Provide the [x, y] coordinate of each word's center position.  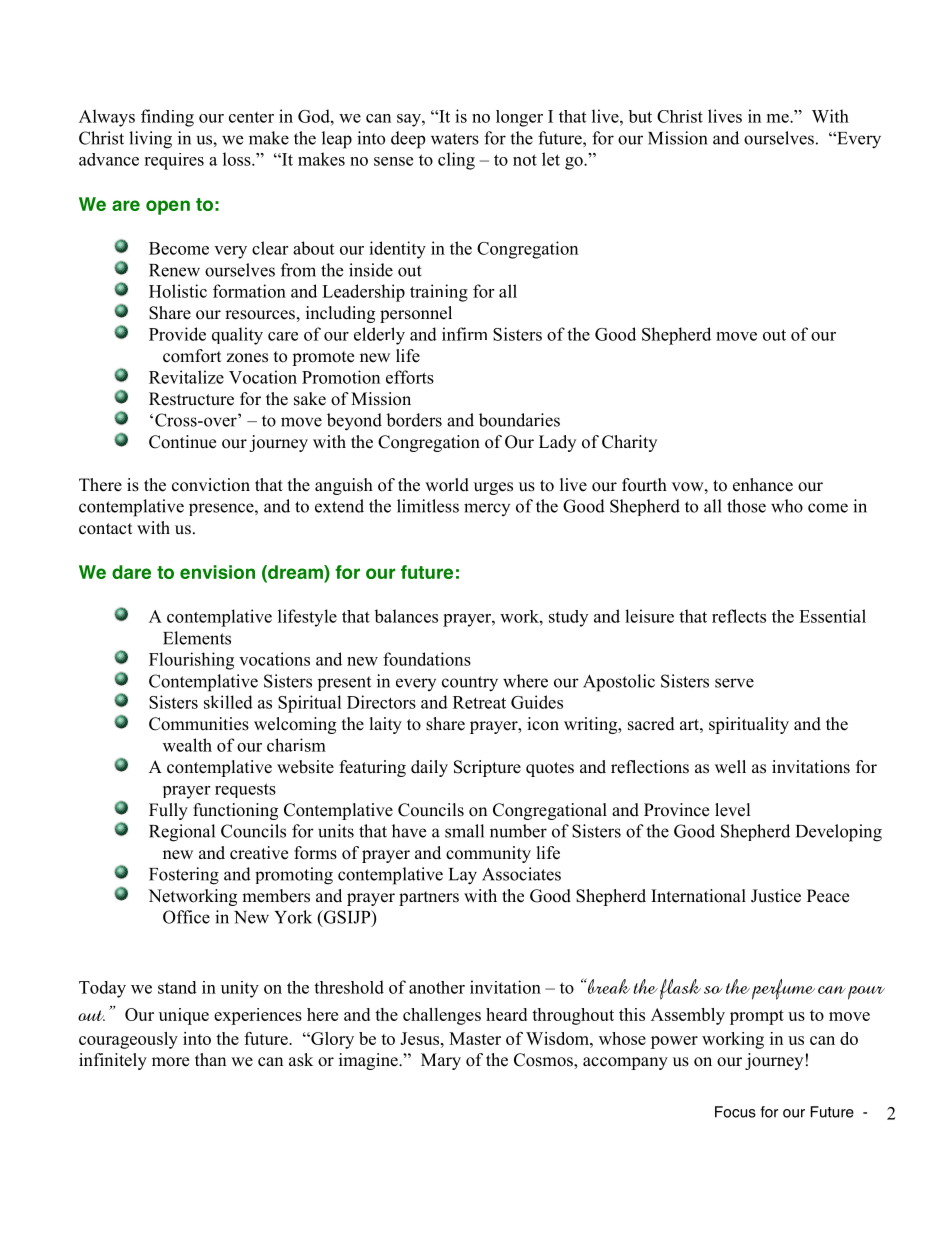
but [640, 116]
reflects [739, 616]
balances [406, 616]
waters [455, 139]
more [170, 1062]
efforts [410, 377]
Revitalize [186, 377]
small [464, 831]
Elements [197, 638]
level [733, 810]
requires [174, 161]
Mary [441, 1061]
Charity [629, 443]
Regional [182, 833]
